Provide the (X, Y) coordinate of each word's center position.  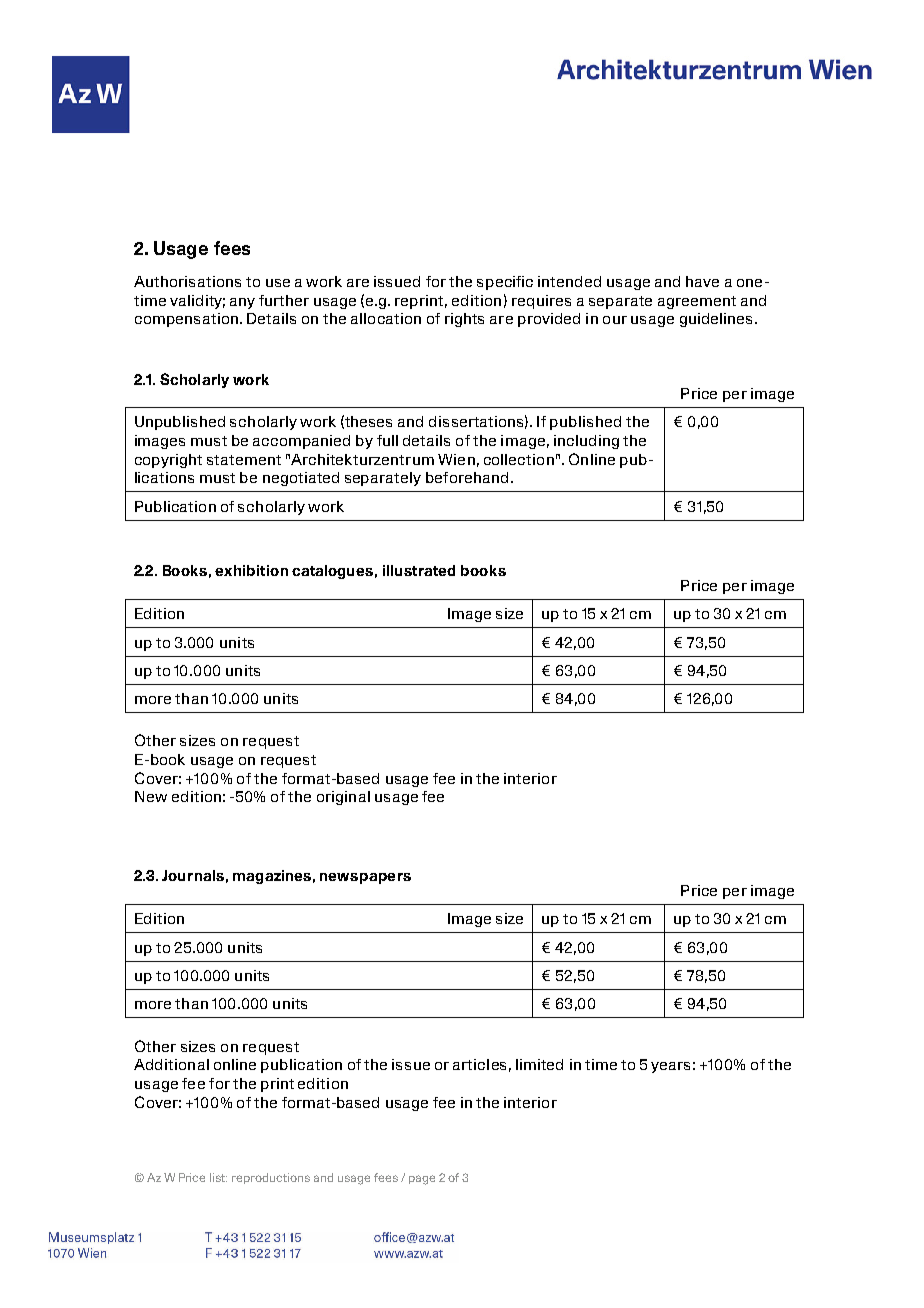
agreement (697, 302)
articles (479, 1064)
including (586, 442)
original (343, 798)
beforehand (467, 477)
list (218, 1177)
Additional (171, 1064)
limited (539, 1064)
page (422, 1180)
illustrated (419, 570)
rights (464, 320)
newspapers (365, 878)
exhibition (251, 570)
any (242, 303)
